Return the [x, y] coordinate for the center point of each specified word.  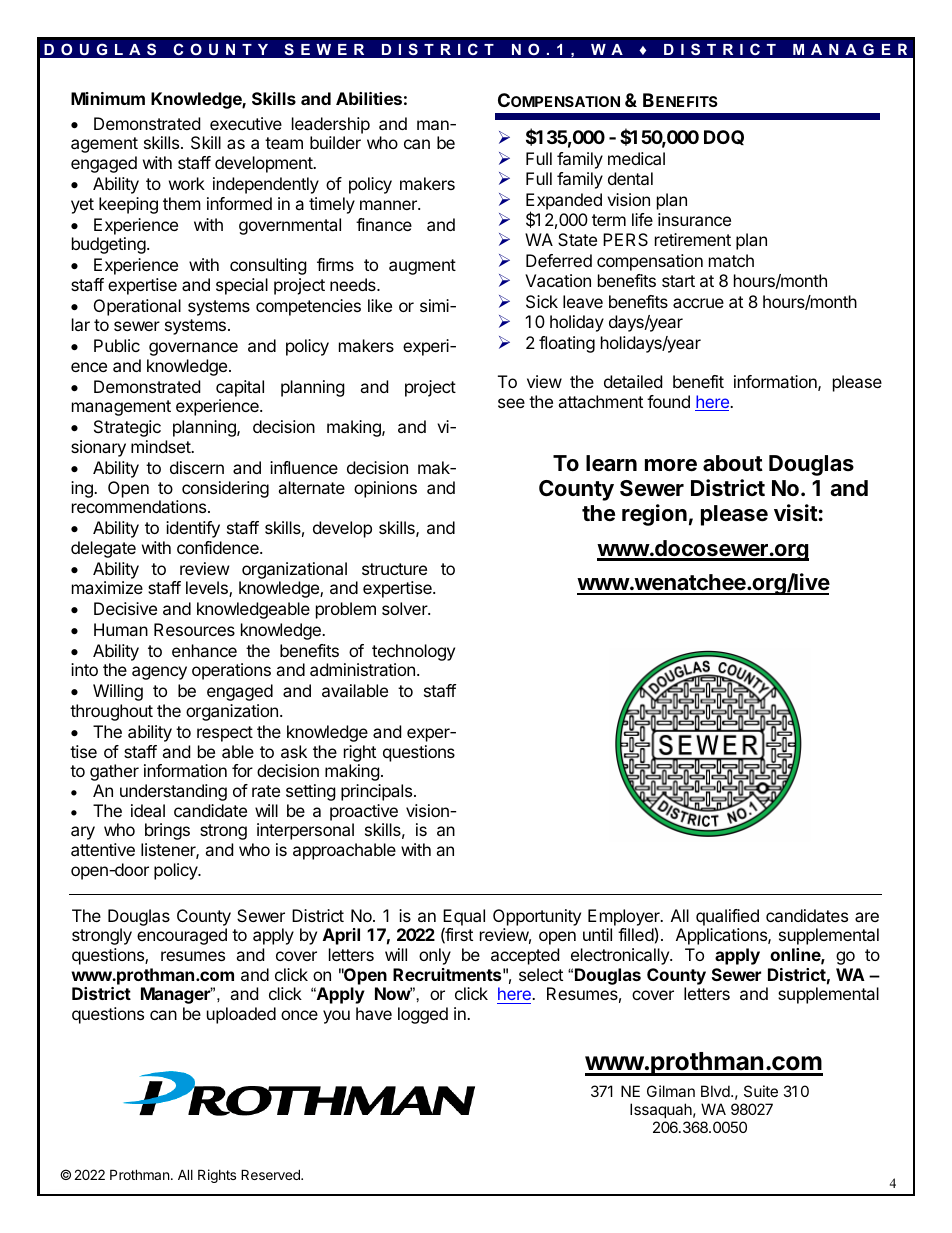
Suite [761, 1091]
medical [636, 158]
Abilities [369, 98]
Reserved [271, 1174]
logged [423, 1015]
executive [246, 123]
